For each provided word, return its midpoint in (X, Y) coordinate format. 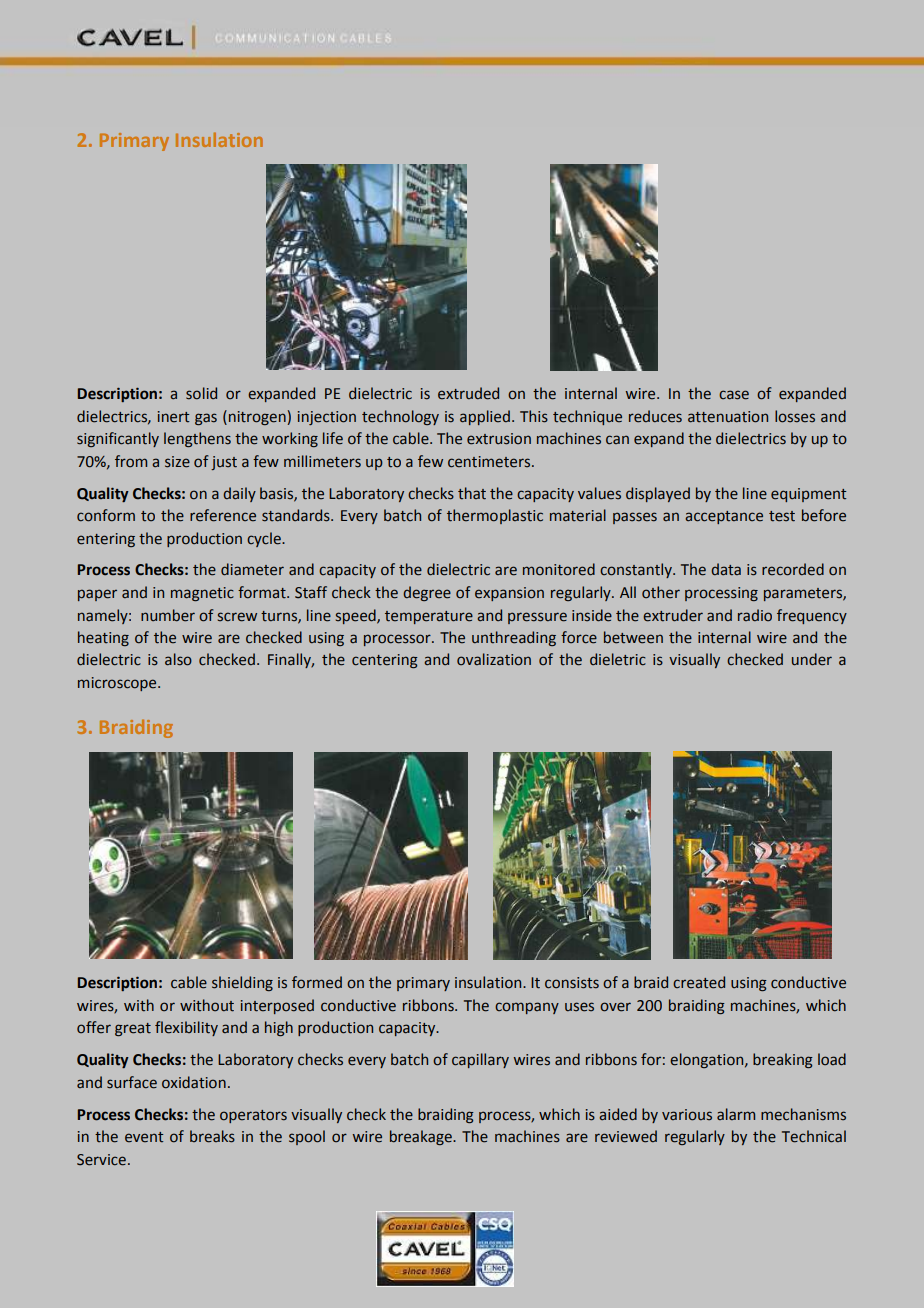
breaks (212, 1136)
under (812, 659)
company (527, 1008)
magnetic (202, 594)
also (178, 659)
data (726, 569)
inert (174, 417)
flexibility (186, 1028)
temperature (429, 617)
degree (427, 593)
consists (572, 983)
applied (485, 417)
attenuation (728, 417)
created (699, 982)
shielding (242, 983)
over (615, 1007)
